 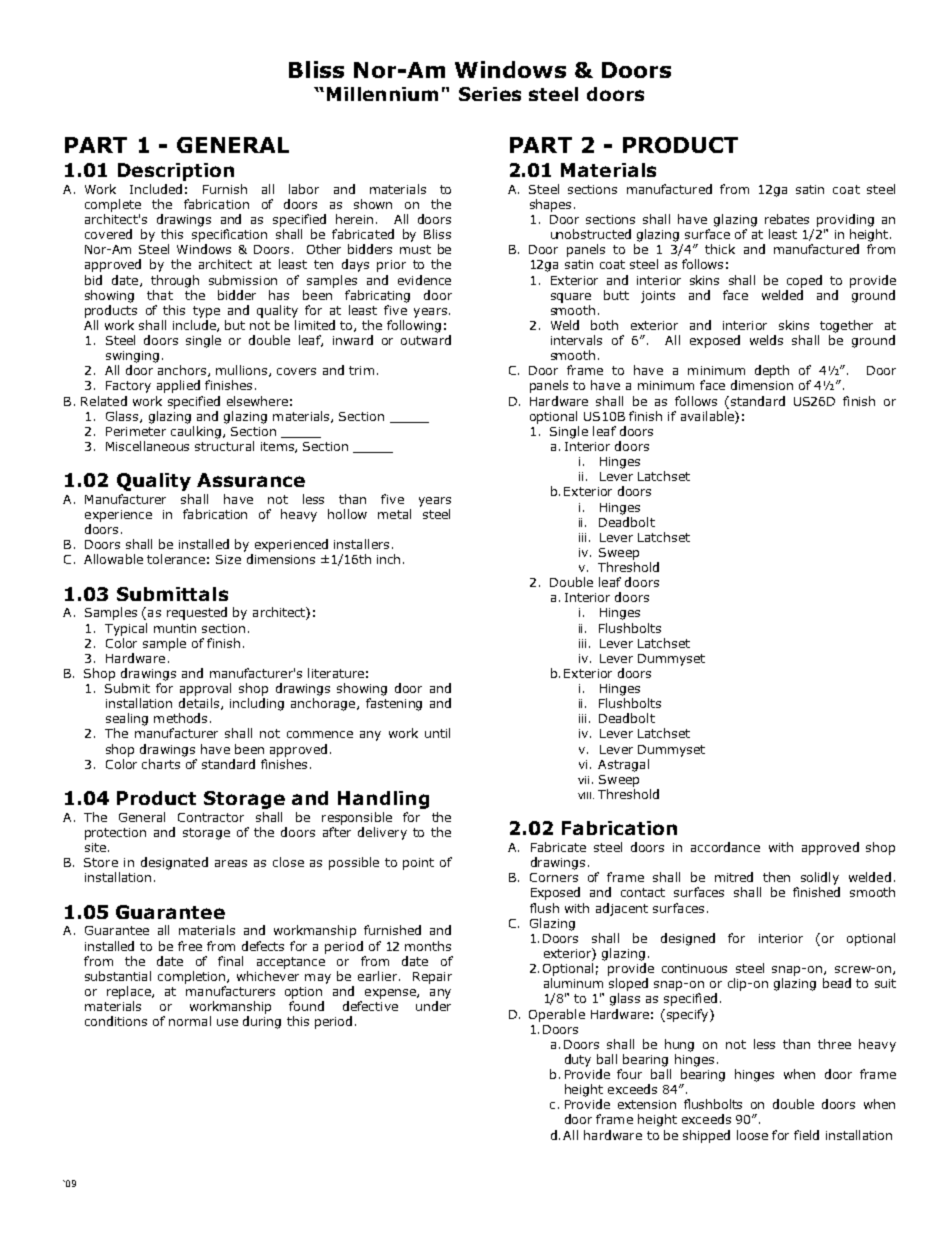 What do you see at coordinates (578, 1060) in the screenshot?
I see `duty` at bounding box center [578, 1060].
